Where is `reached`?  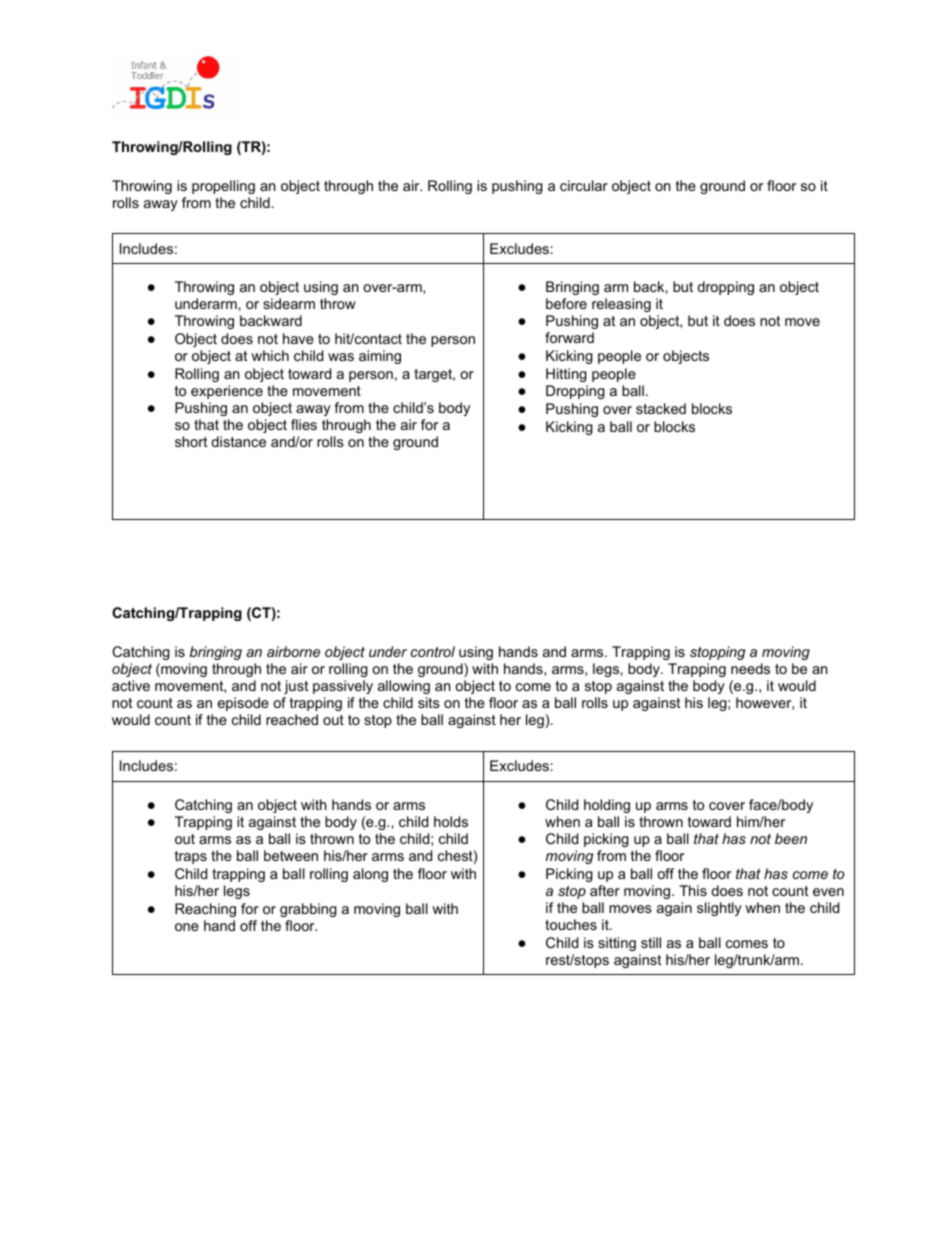
reached is located at coordinates (292, 719).
